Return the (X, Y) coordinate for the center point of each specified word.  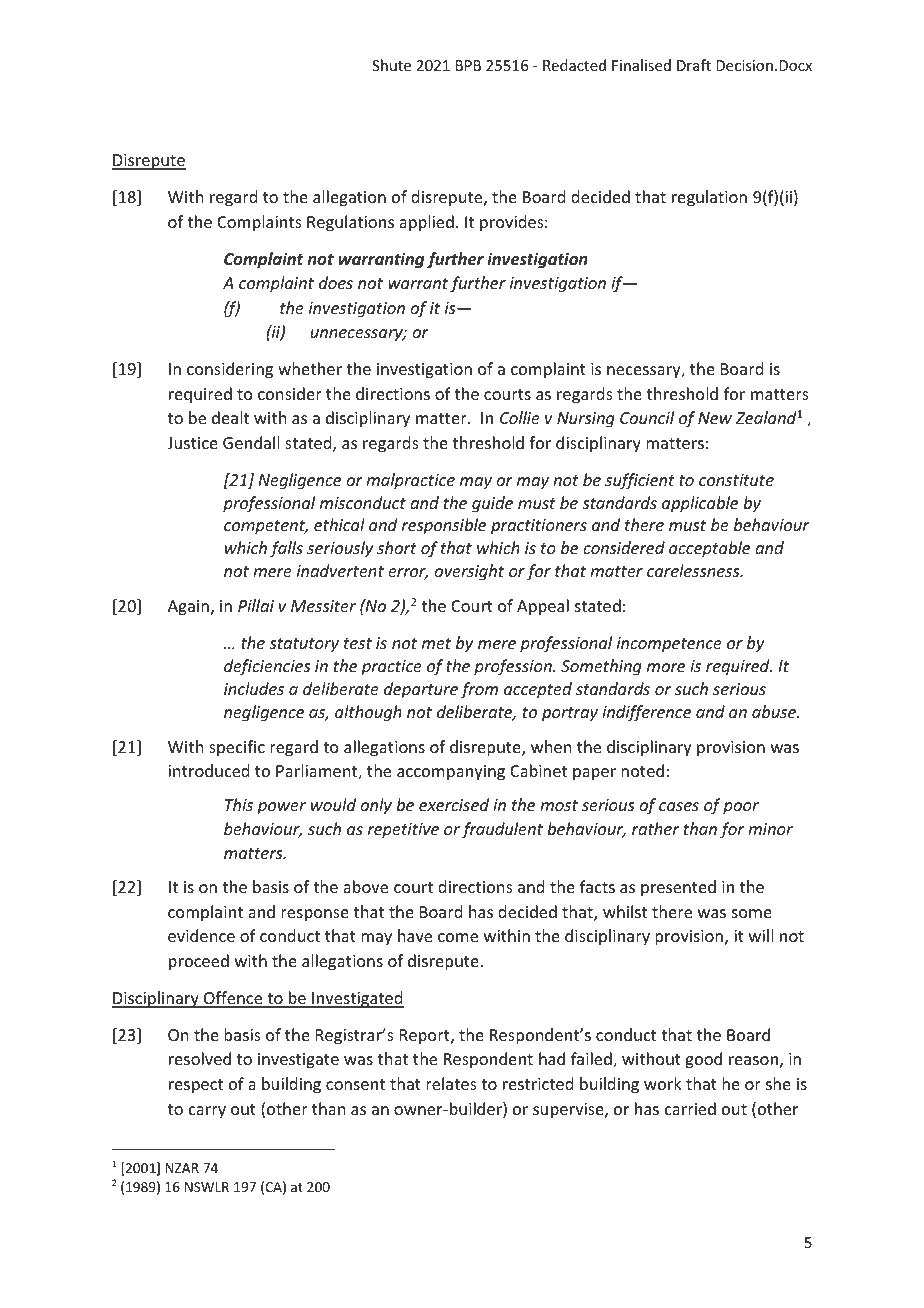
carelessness (694, 570)
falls (286, 549)
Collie (520, 417)
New (715, 418)
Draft (694, 65)
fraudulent (502, 830)
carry (207, 1112)
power (281, 808)
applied (426, 223)
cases (679, 806)
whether (310, 368)
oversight (469, 572)
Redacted (574, 65)
